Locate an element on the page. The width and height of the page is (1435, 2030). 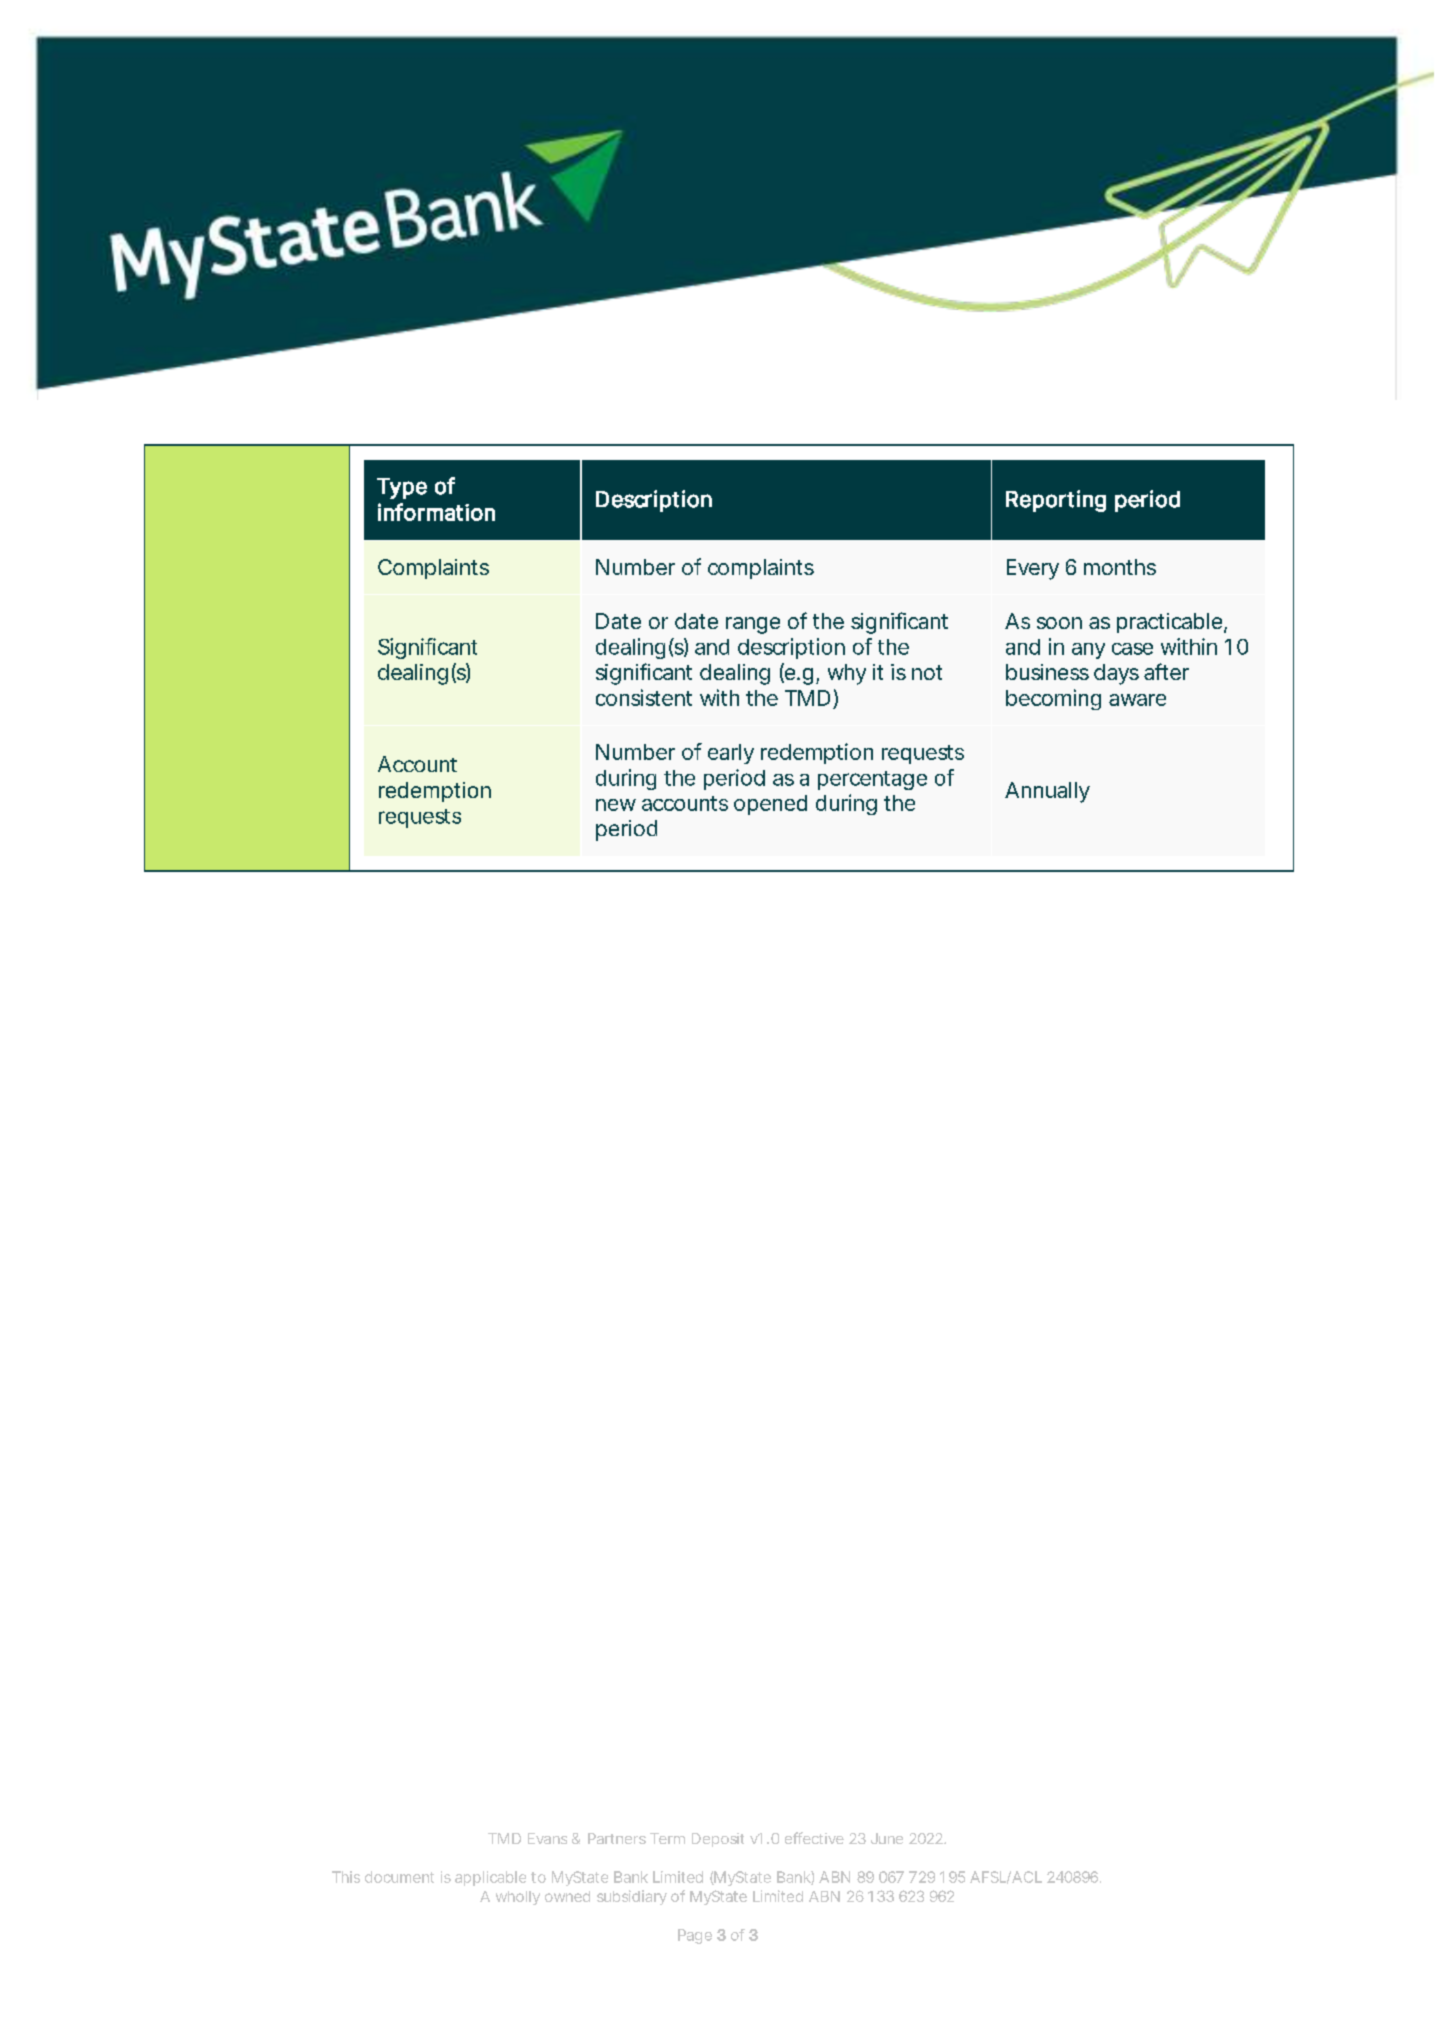
Reporting is located at coordinates (1056, 501).
